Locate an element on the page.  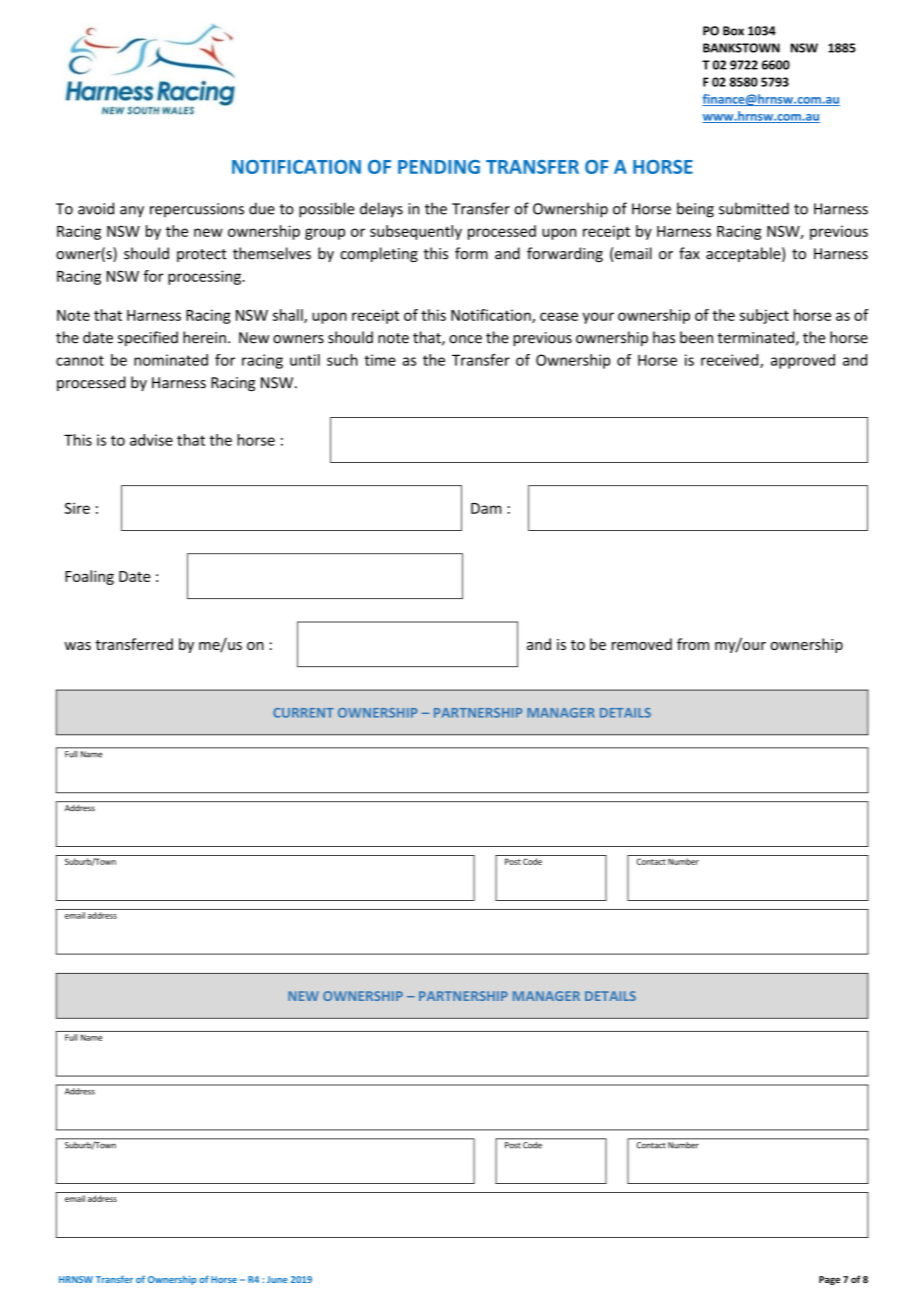
removed is located at coordinates (642, 644).
